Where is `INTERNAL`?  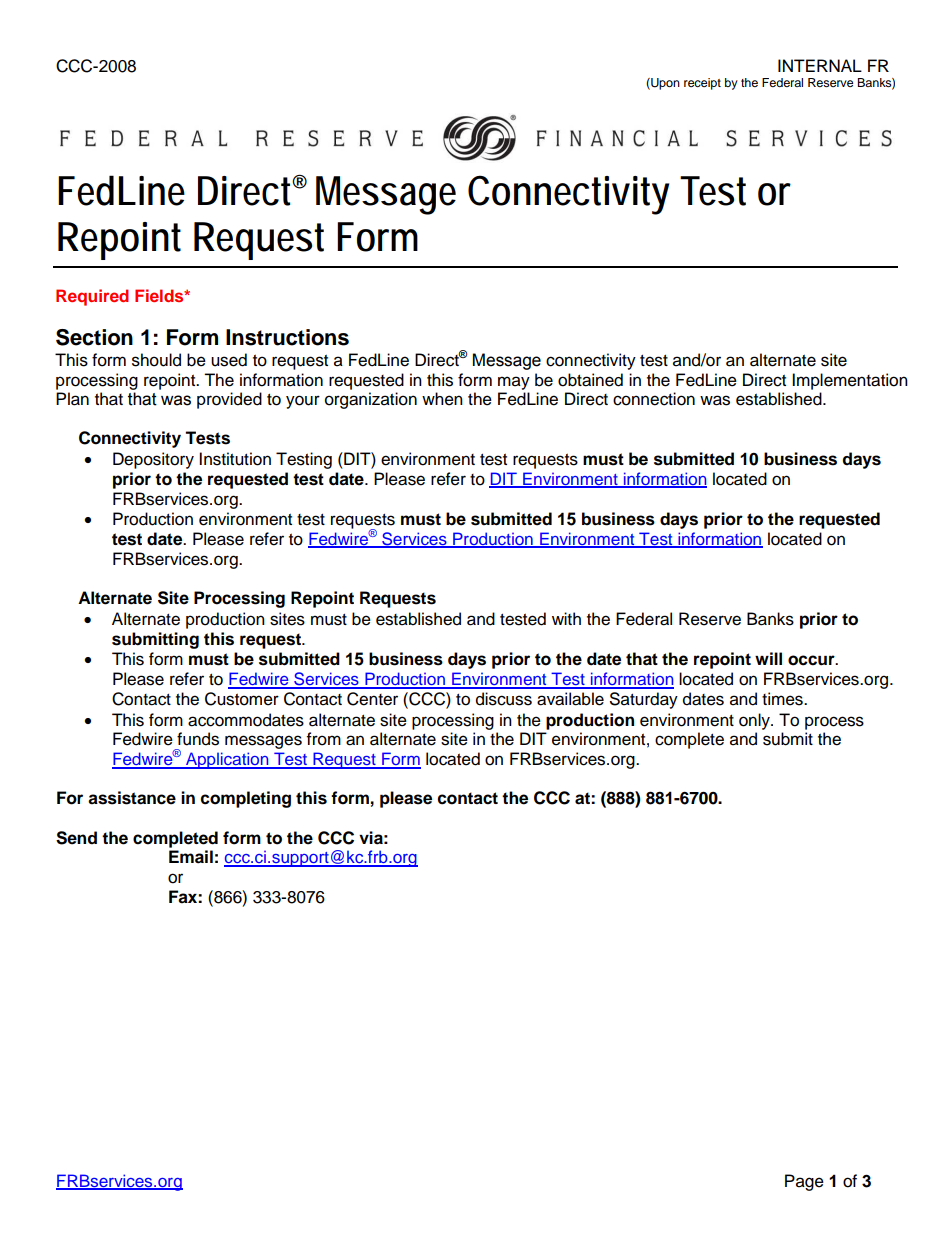
INTERNAL is located at coordinates (820, 65).
